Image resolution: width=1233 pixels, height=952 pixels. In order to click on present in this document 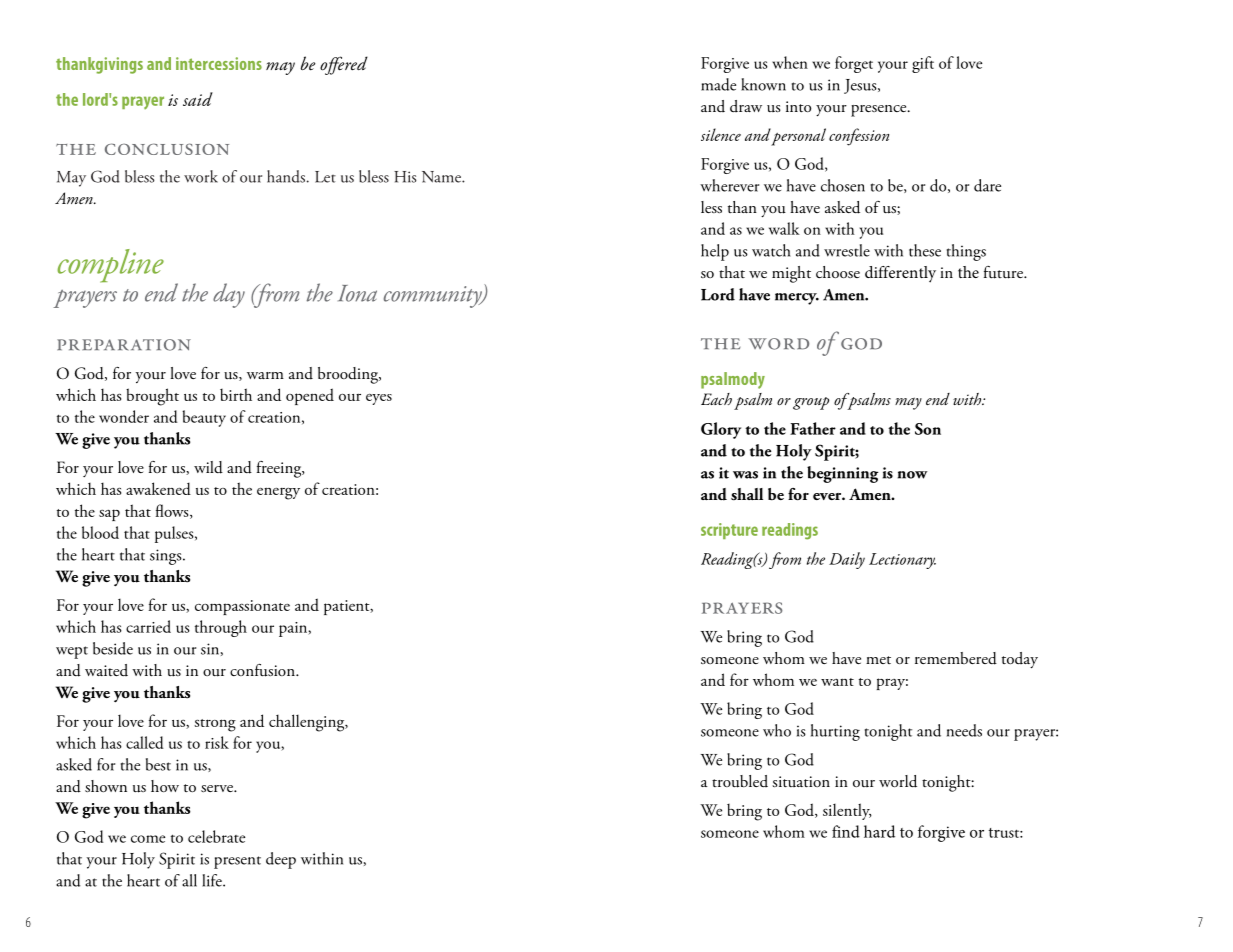, I will do `click(237, 862)`.
